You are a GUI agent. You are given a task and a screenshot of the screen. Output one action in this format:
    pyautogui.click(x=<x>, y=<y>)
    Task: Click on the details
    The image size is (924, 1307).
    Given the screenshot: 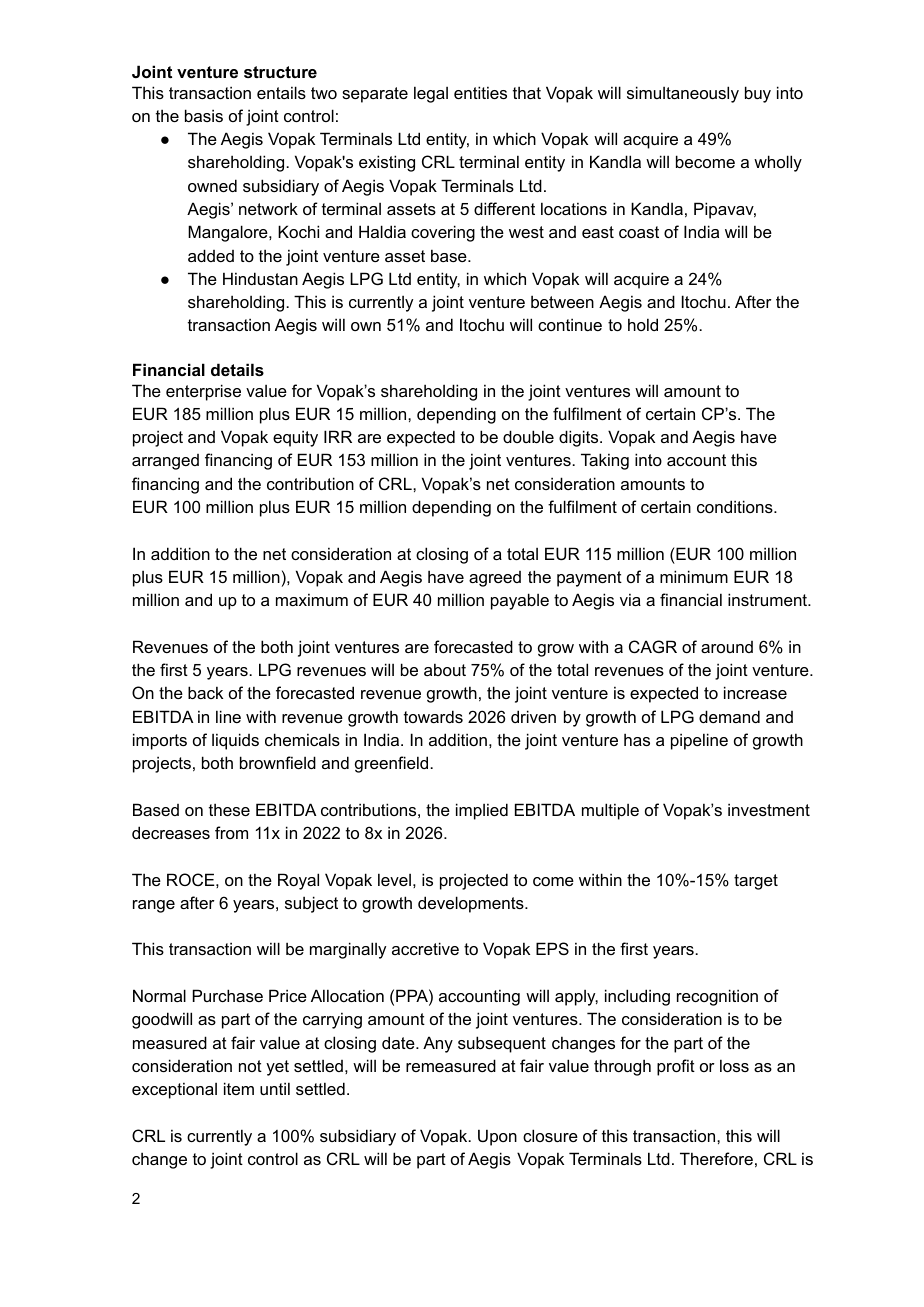 What is the action you would take?
    pyautogui.click(x=237, y=369)
